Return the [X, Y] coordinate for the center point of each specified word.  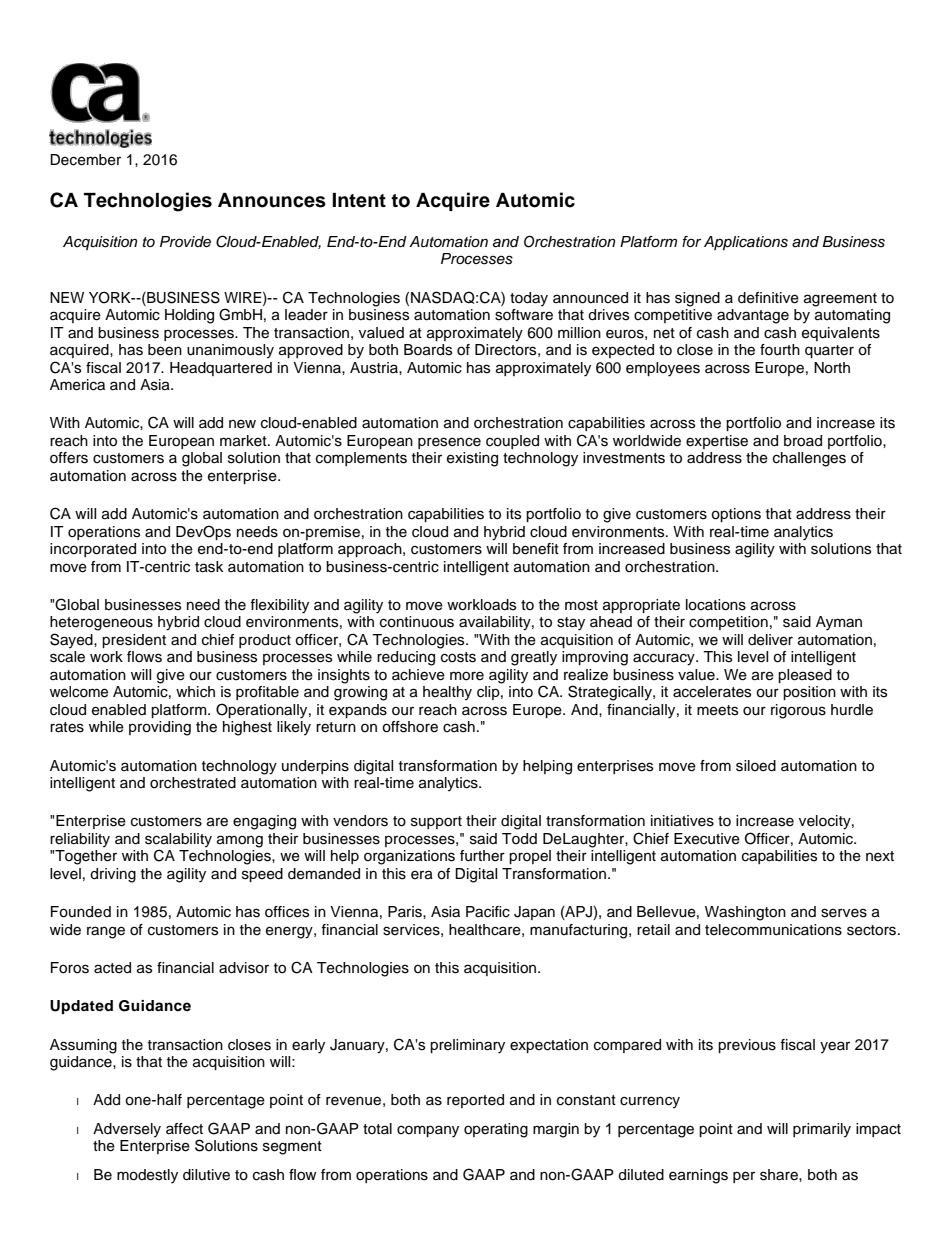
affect [184, 1129]
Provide [185, 242]
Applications [746, 243]
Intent [359, 200]
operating [496, 1130]
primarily [822, 1130]
